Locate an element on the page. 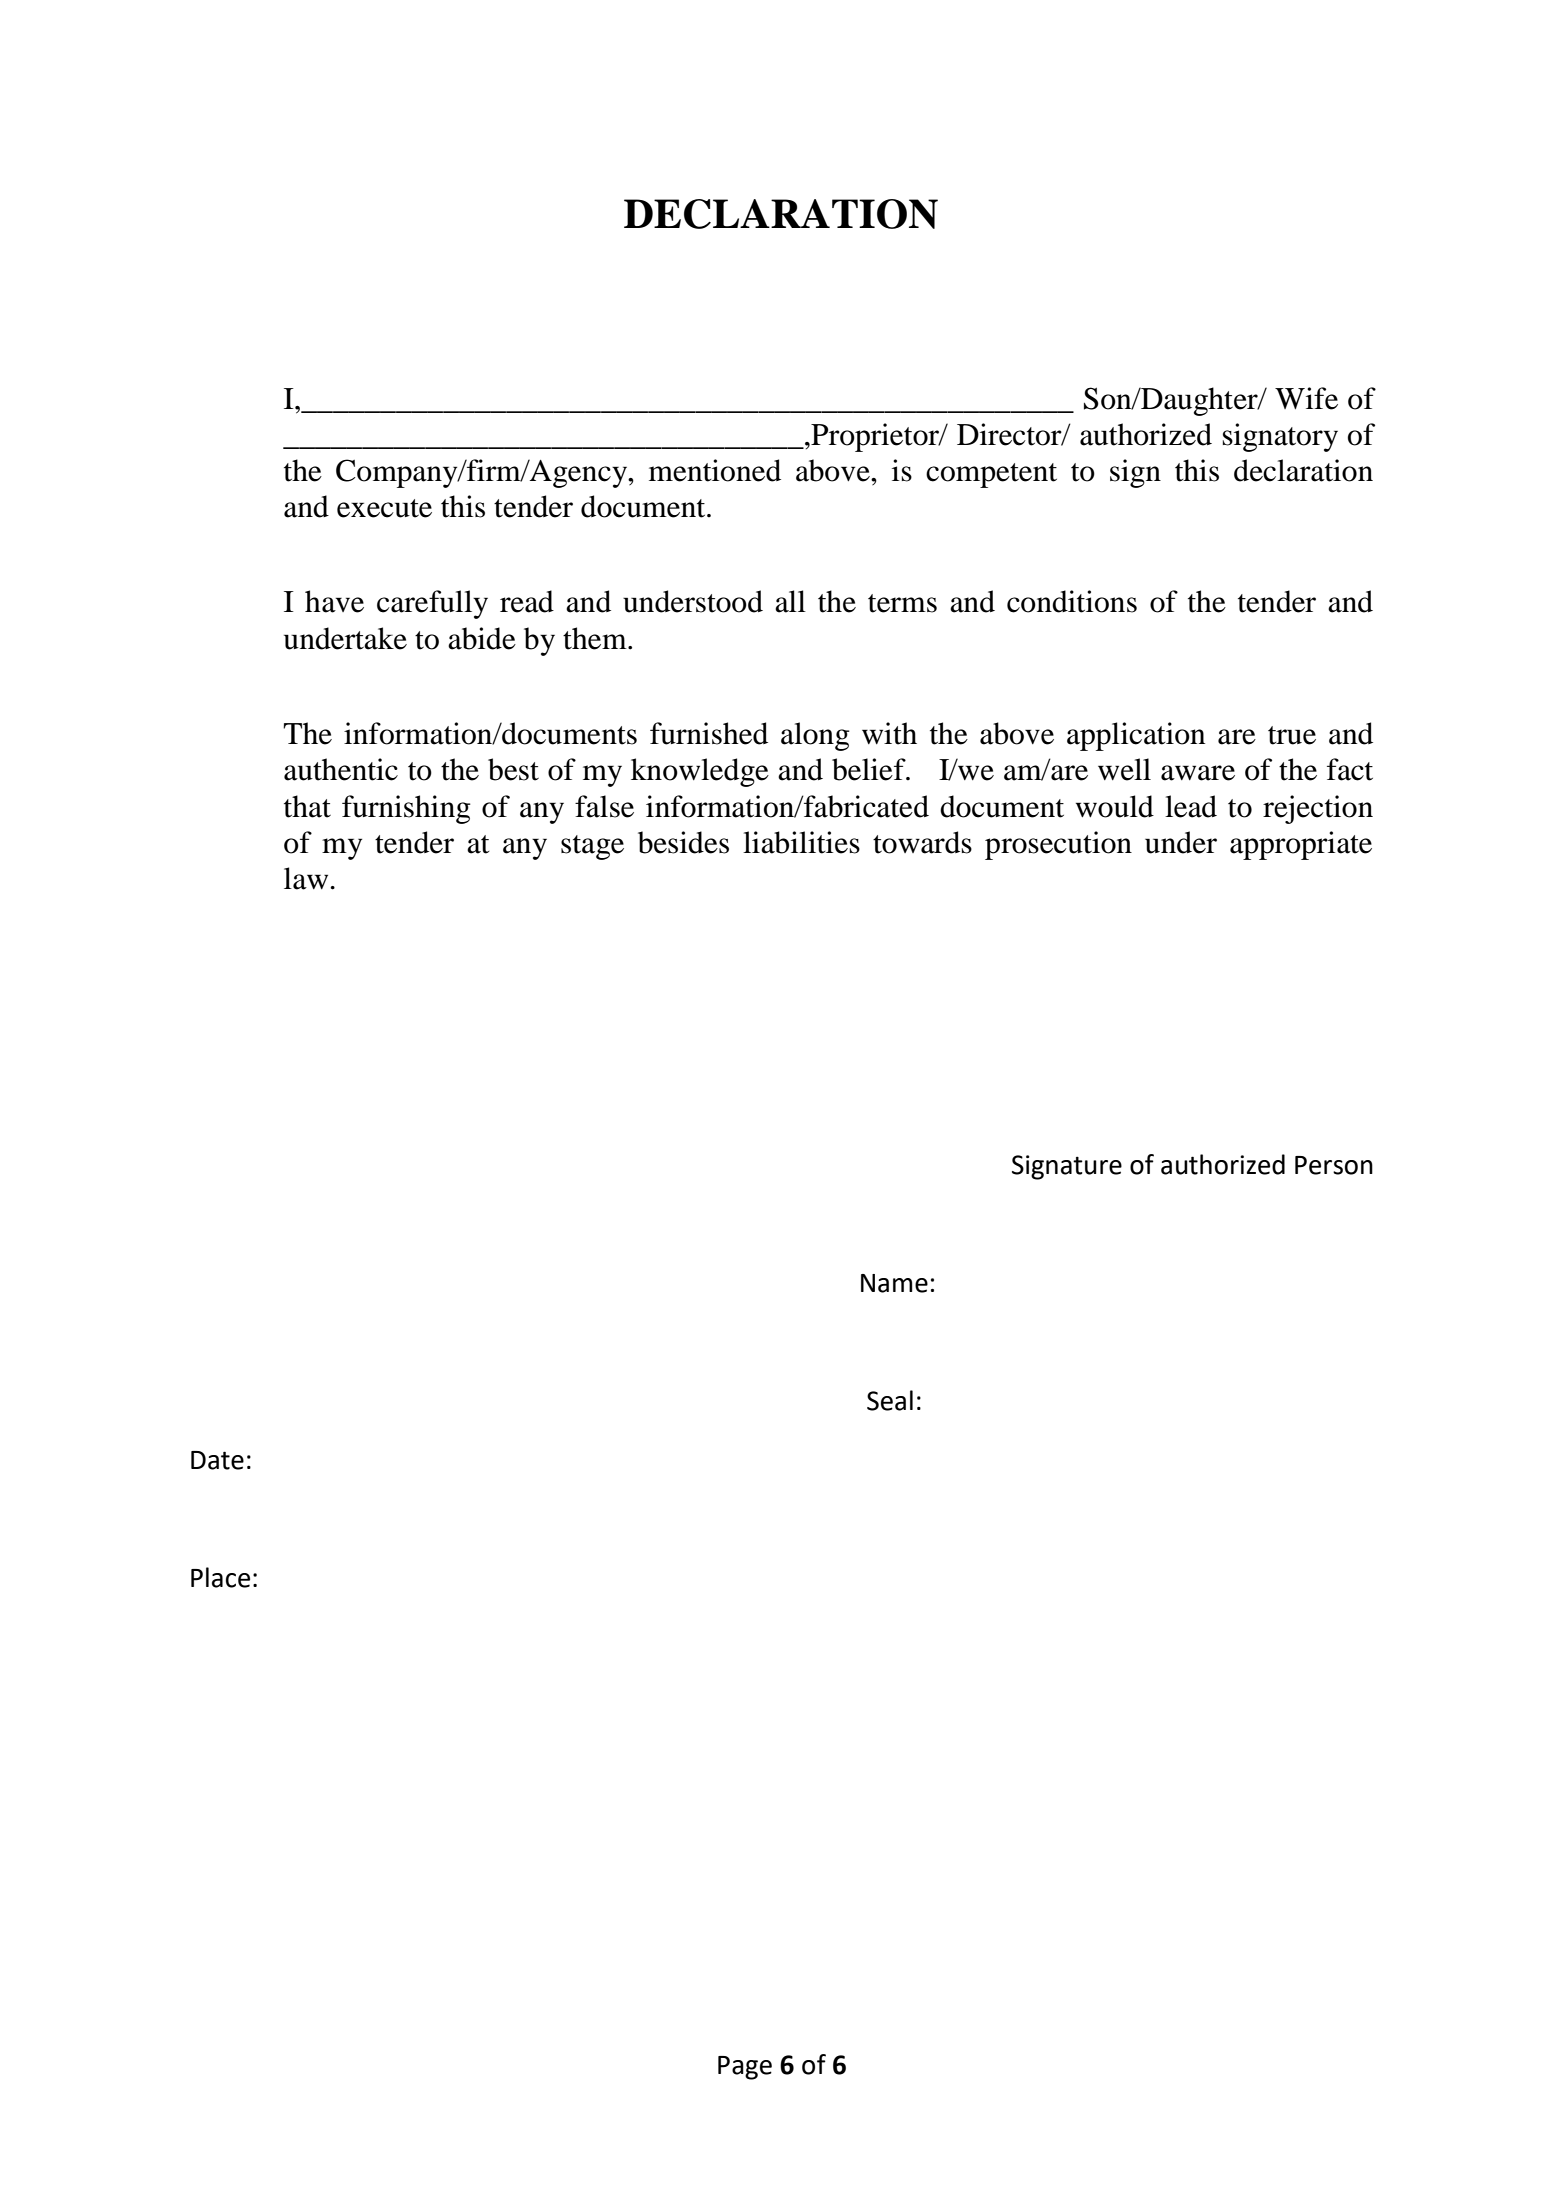  Date is located at coordinates (217, 1460).
